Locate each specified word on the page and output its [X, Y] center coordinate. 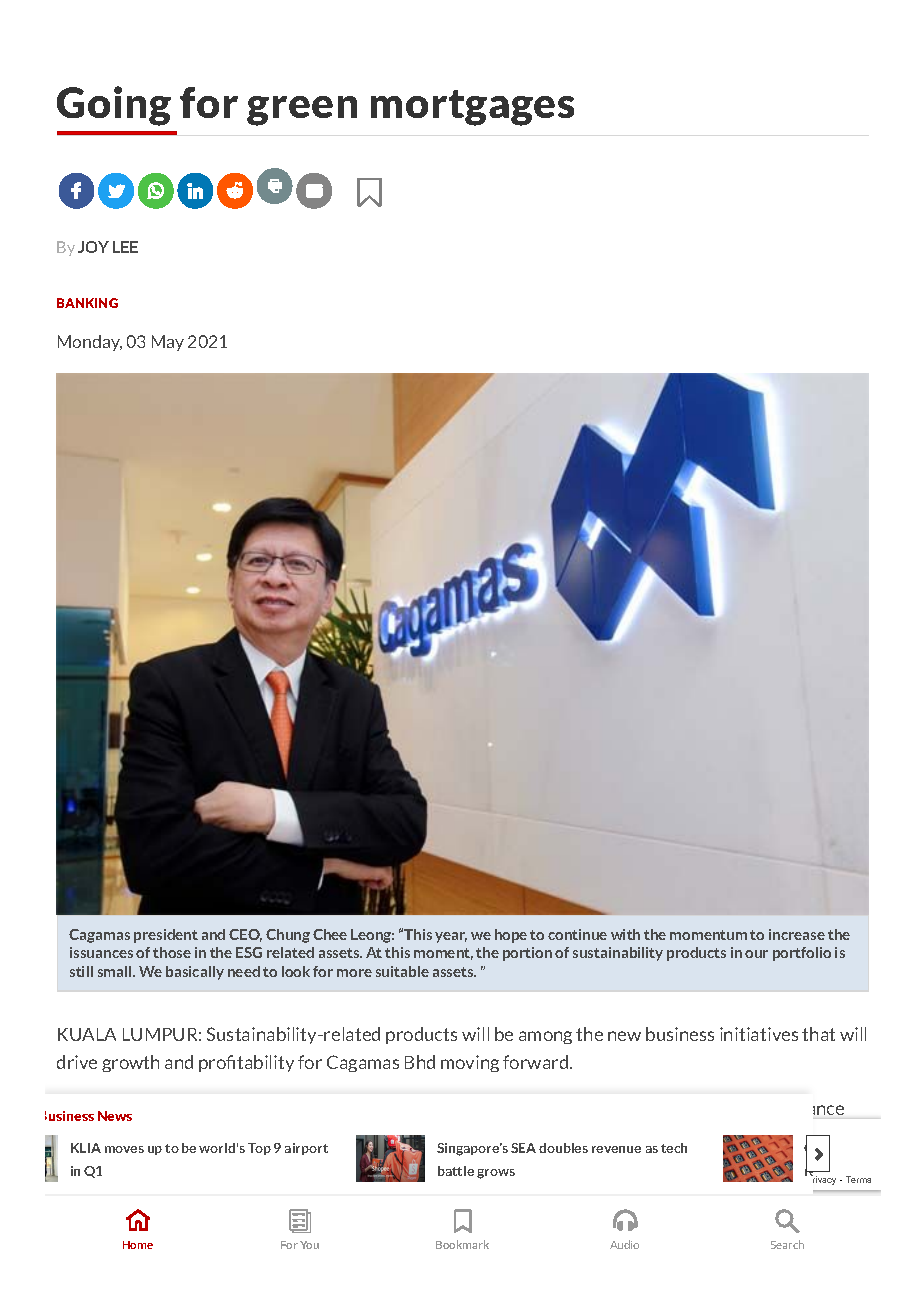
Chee [330, 934]
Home [138, 1245]
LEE [125, 247]
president [166, 936]
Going [114, 106]
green [302, 111]
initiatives [759, 1034]
